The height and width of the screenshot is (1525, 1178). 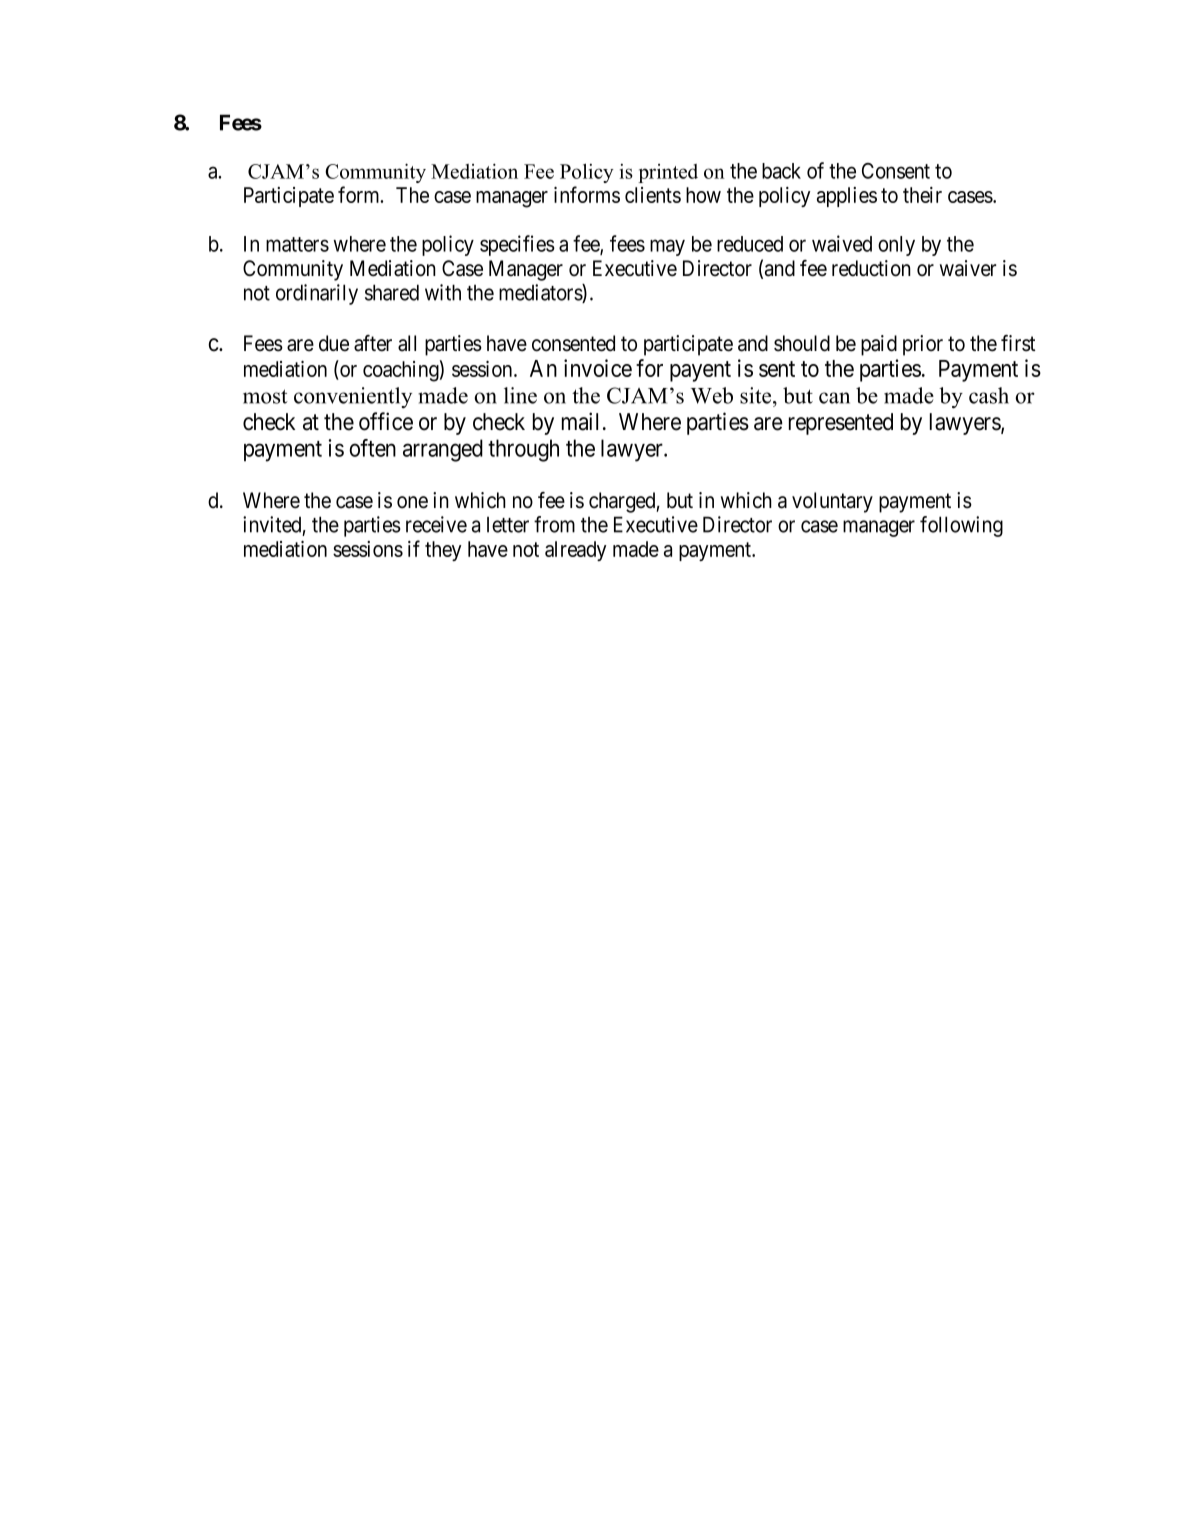 What do you see at coordinates (297, 244) in the screenshot?
I see `matters` at bounding box center [297, 244].
